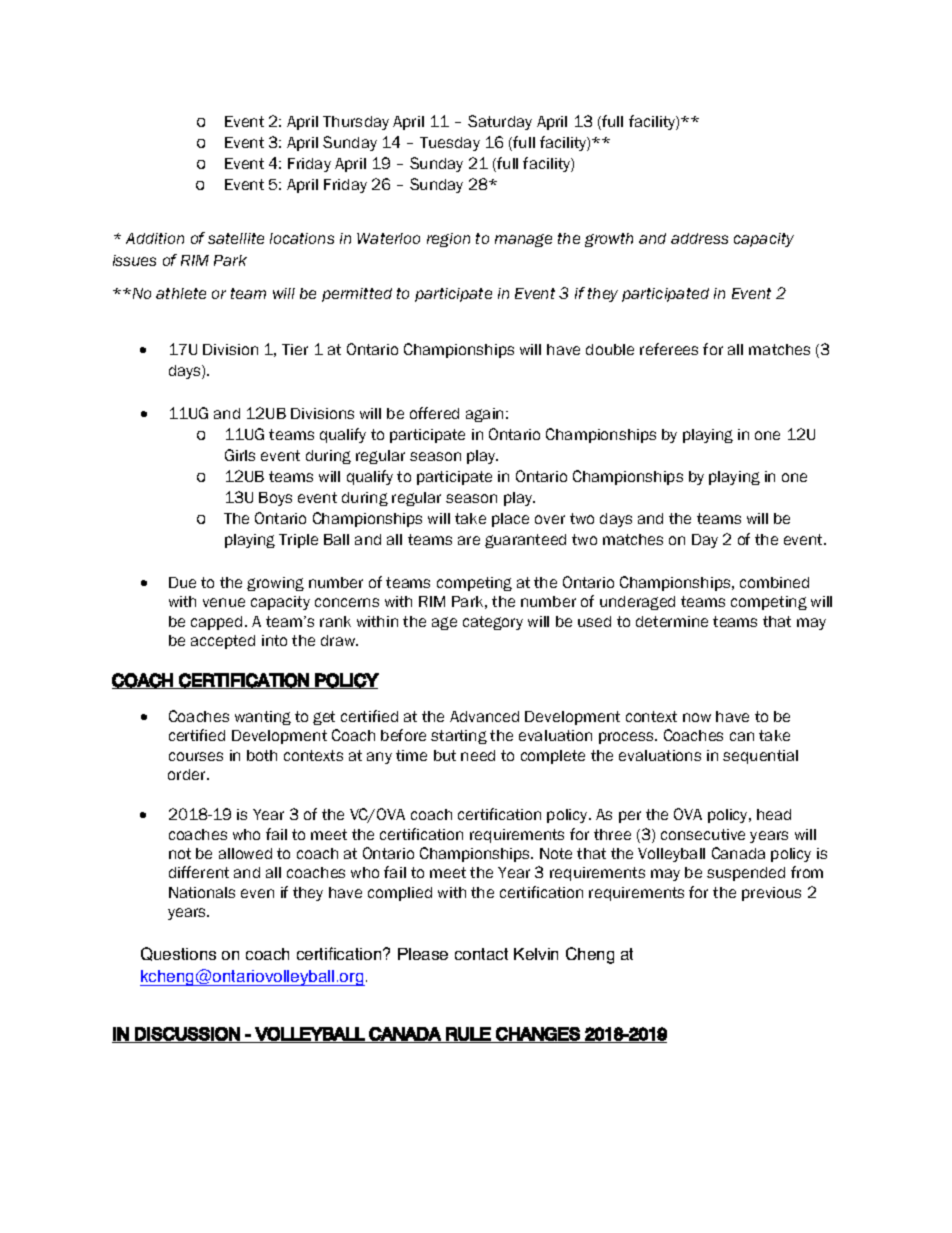 This image has height=1233, width=952. I want to click on Tuesday, so click(450, 144).
